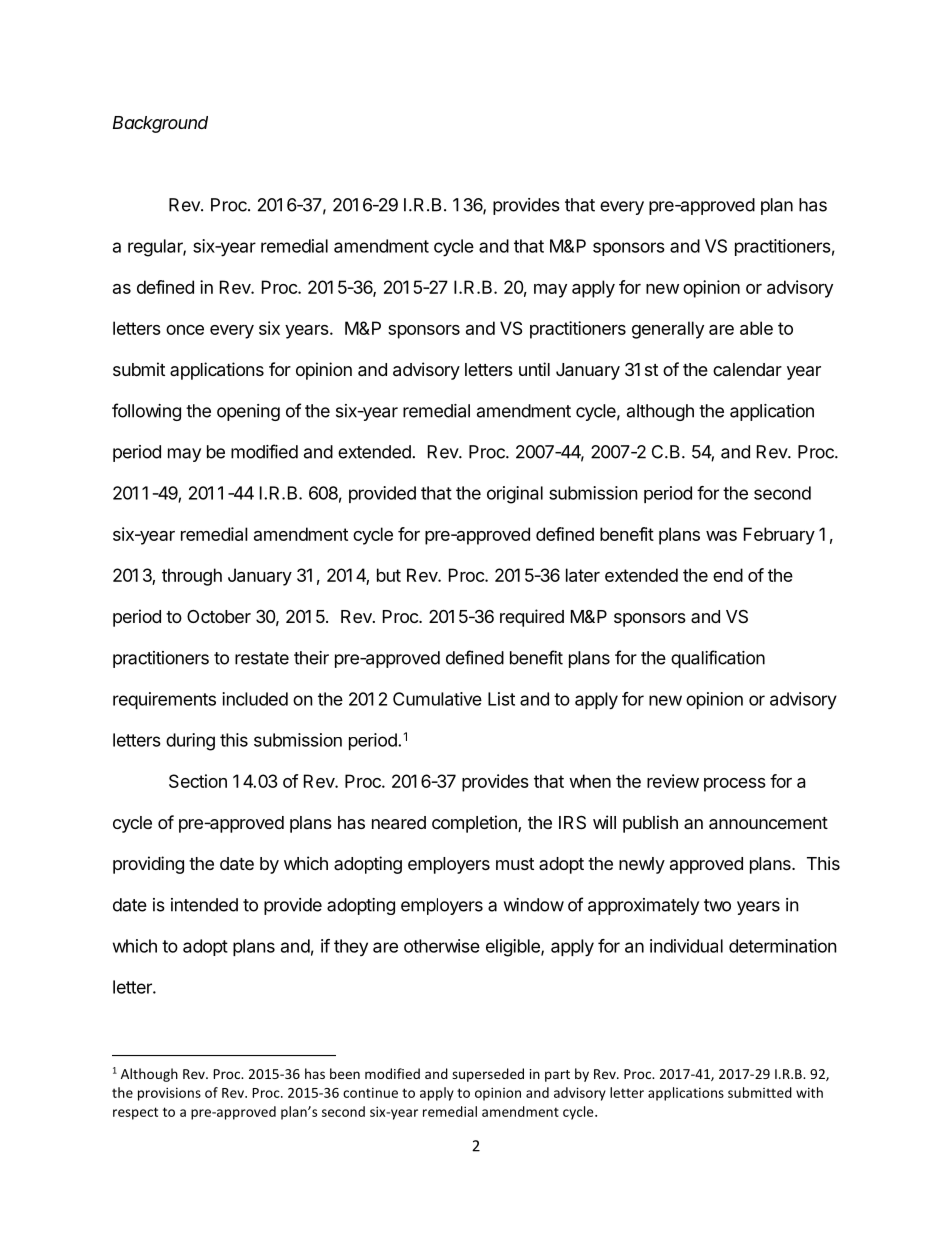 This image has width=952, height=1233. What do you see at coordinates (160, 124) in the image?
I see `Background` at bounding box center [160, 124].
